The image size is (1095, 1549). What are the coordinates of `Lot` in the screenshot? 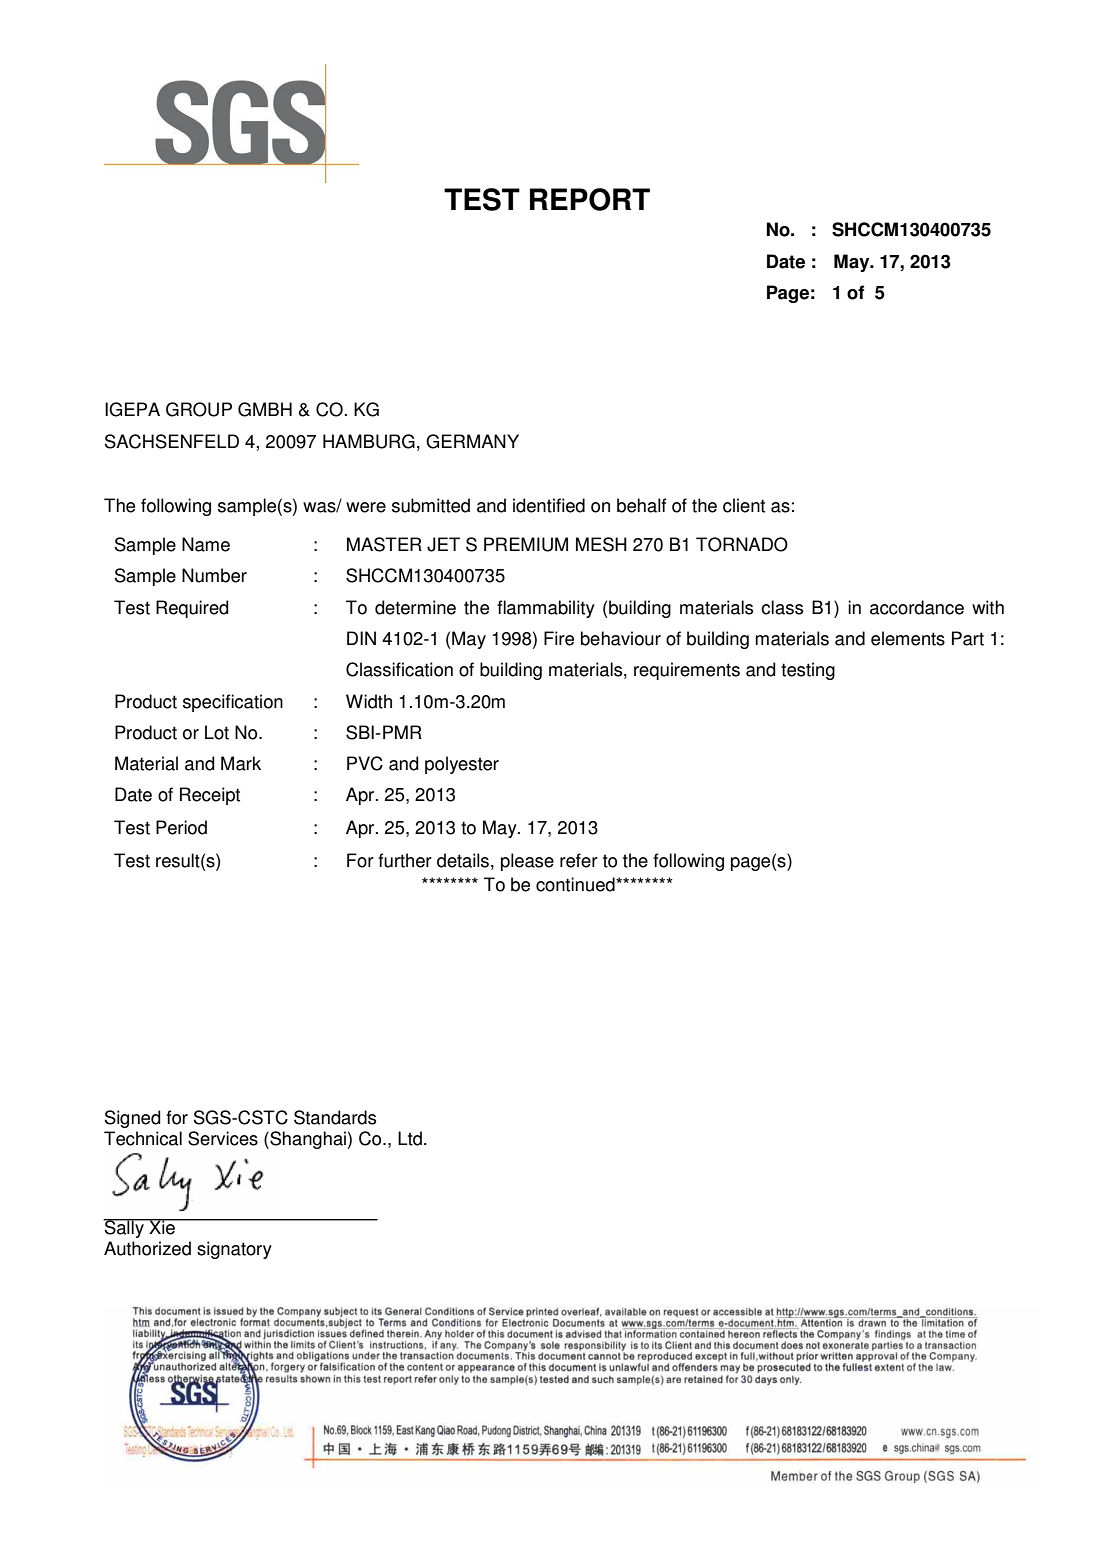 It's located at (217, 732).
